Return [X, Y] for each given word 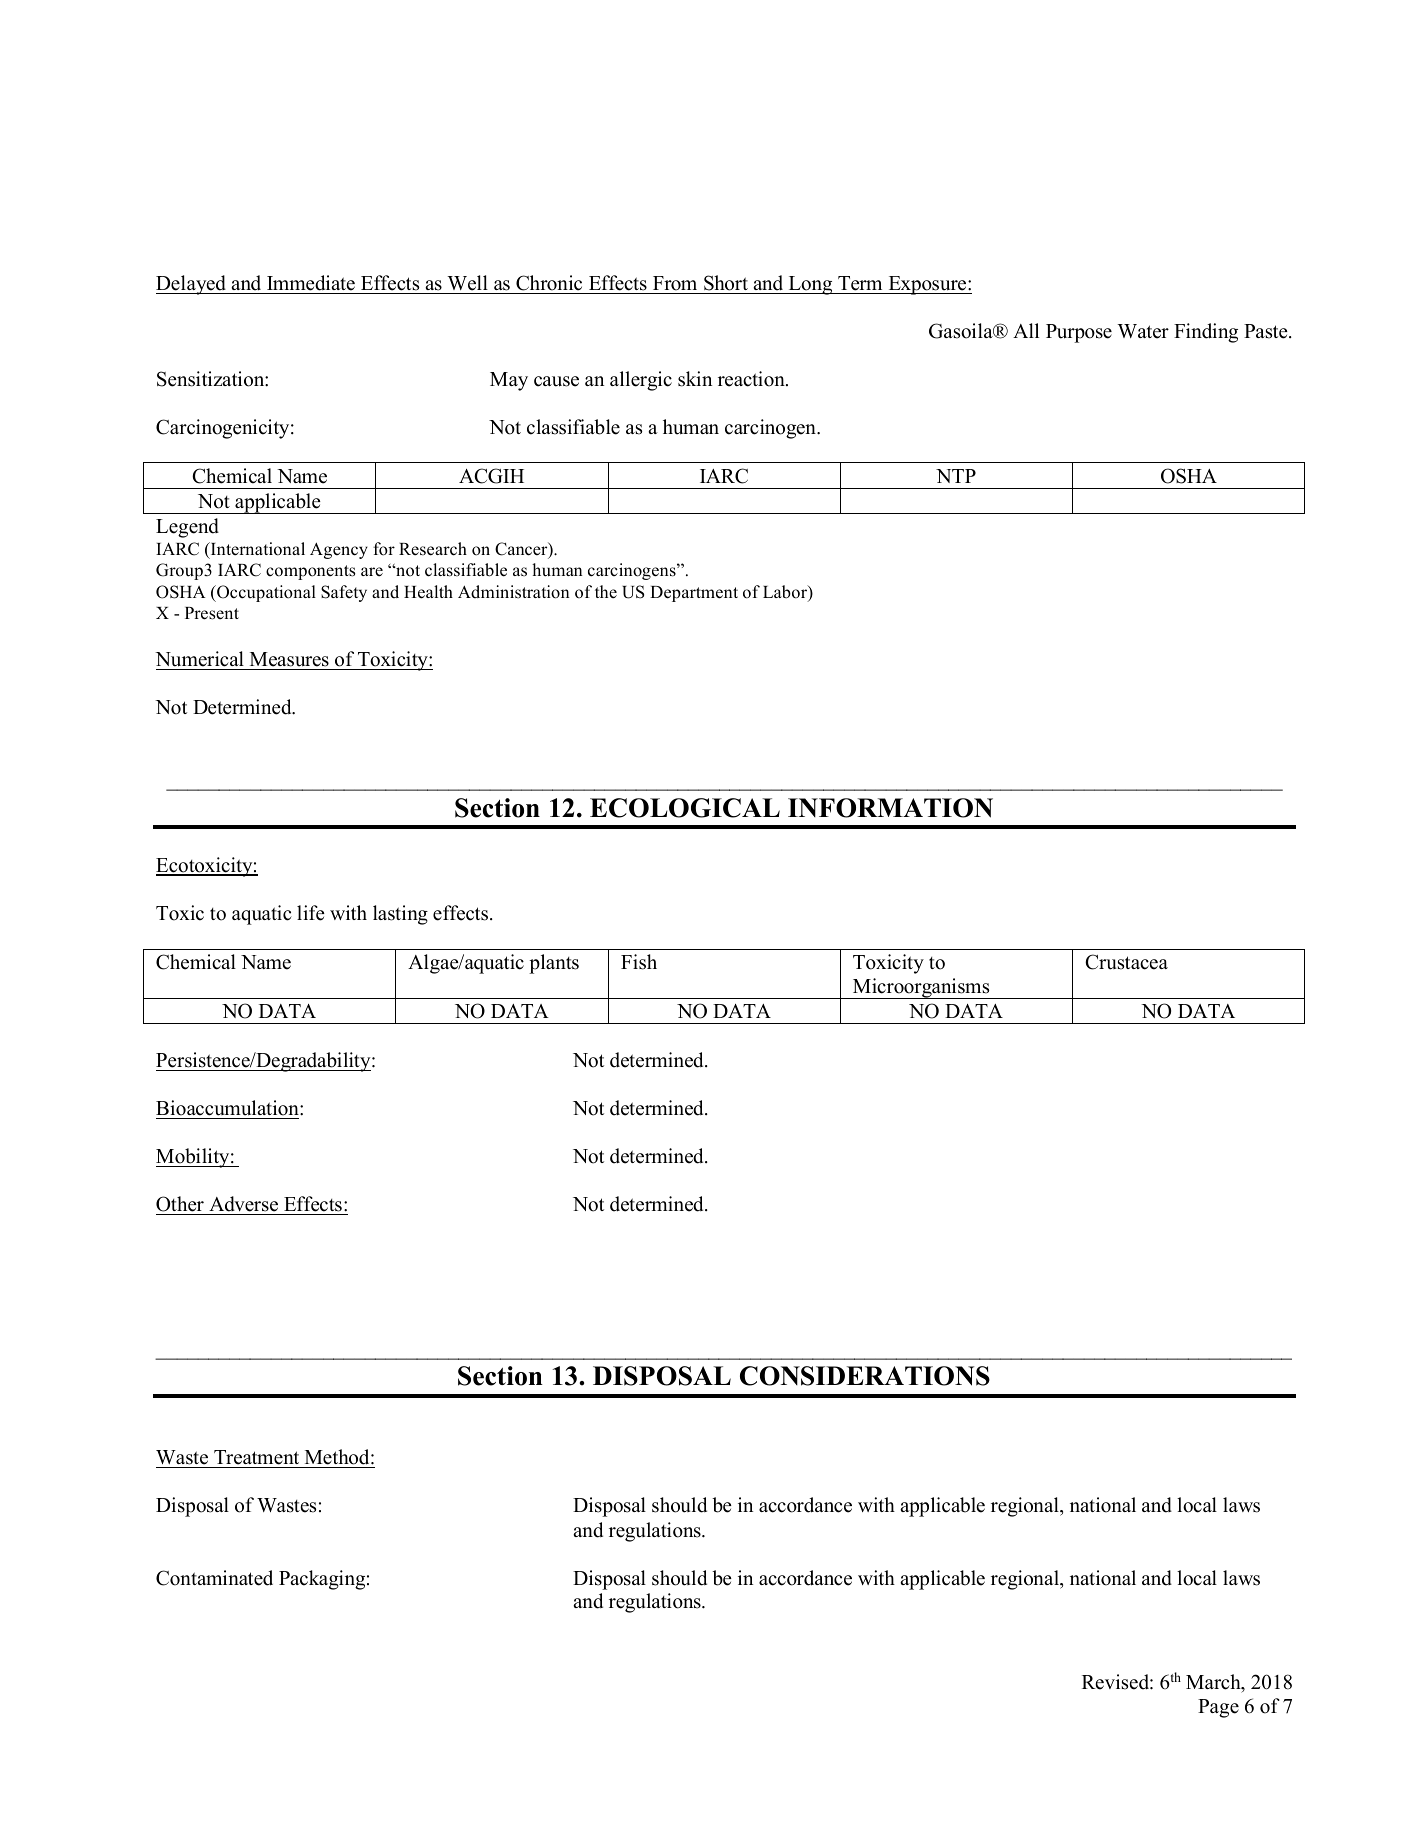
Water [1143, 331]
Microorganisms [921, 988]
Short [726, 283]
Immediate [311, 283]
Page [1218, 1708]
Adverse [243, 1204]
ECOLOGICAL [685, 808]
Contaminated [214, 1578]
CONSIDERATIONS [865, 1376]
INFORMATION [890, 808]
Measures [289, 661]
